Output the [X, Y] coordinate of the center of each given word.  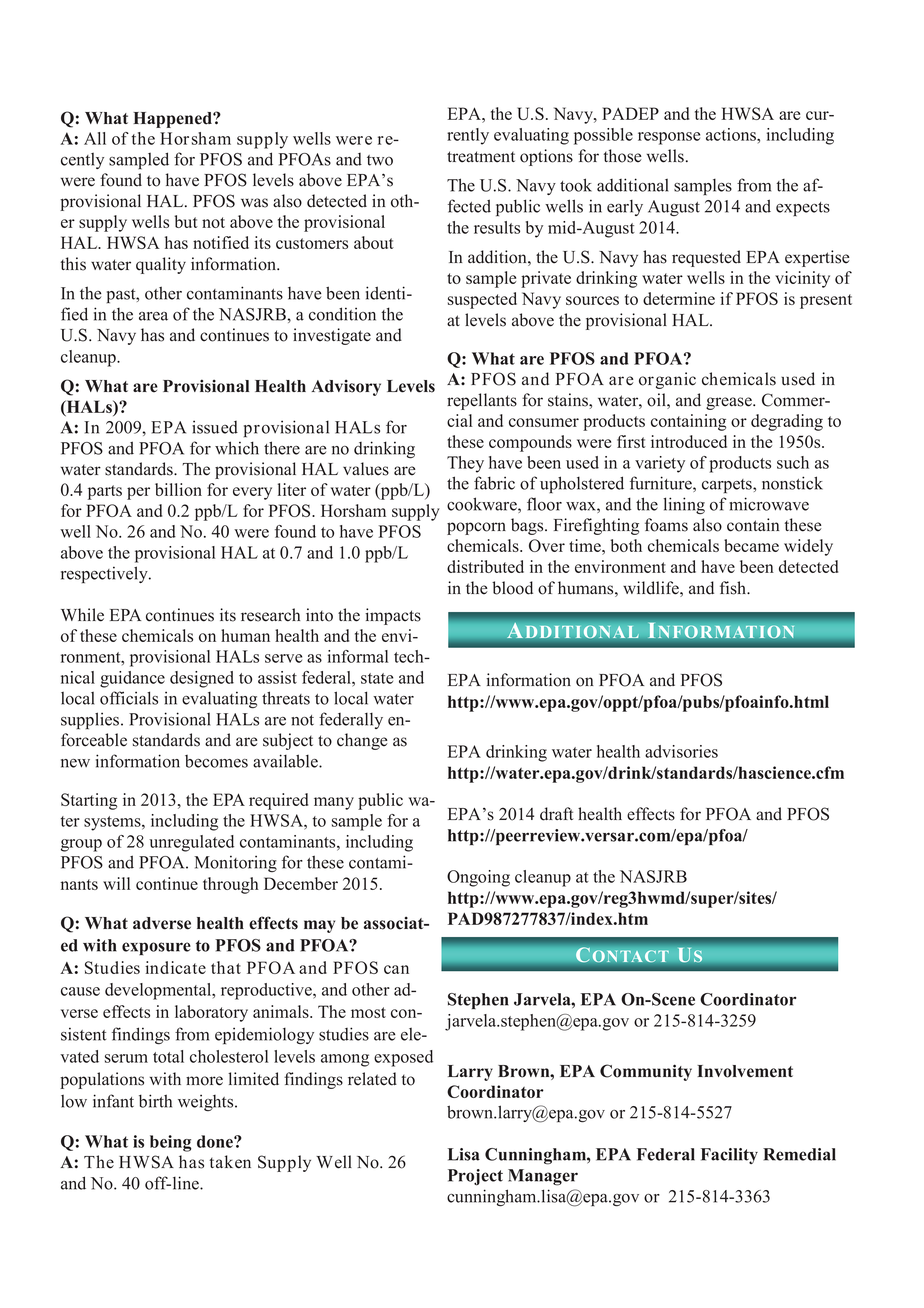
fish [734, 588]
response [669, 138]
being [171, 1143]
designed [202, 679]
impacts [393, 616]
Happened [173, 120]
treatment [481, 157]
